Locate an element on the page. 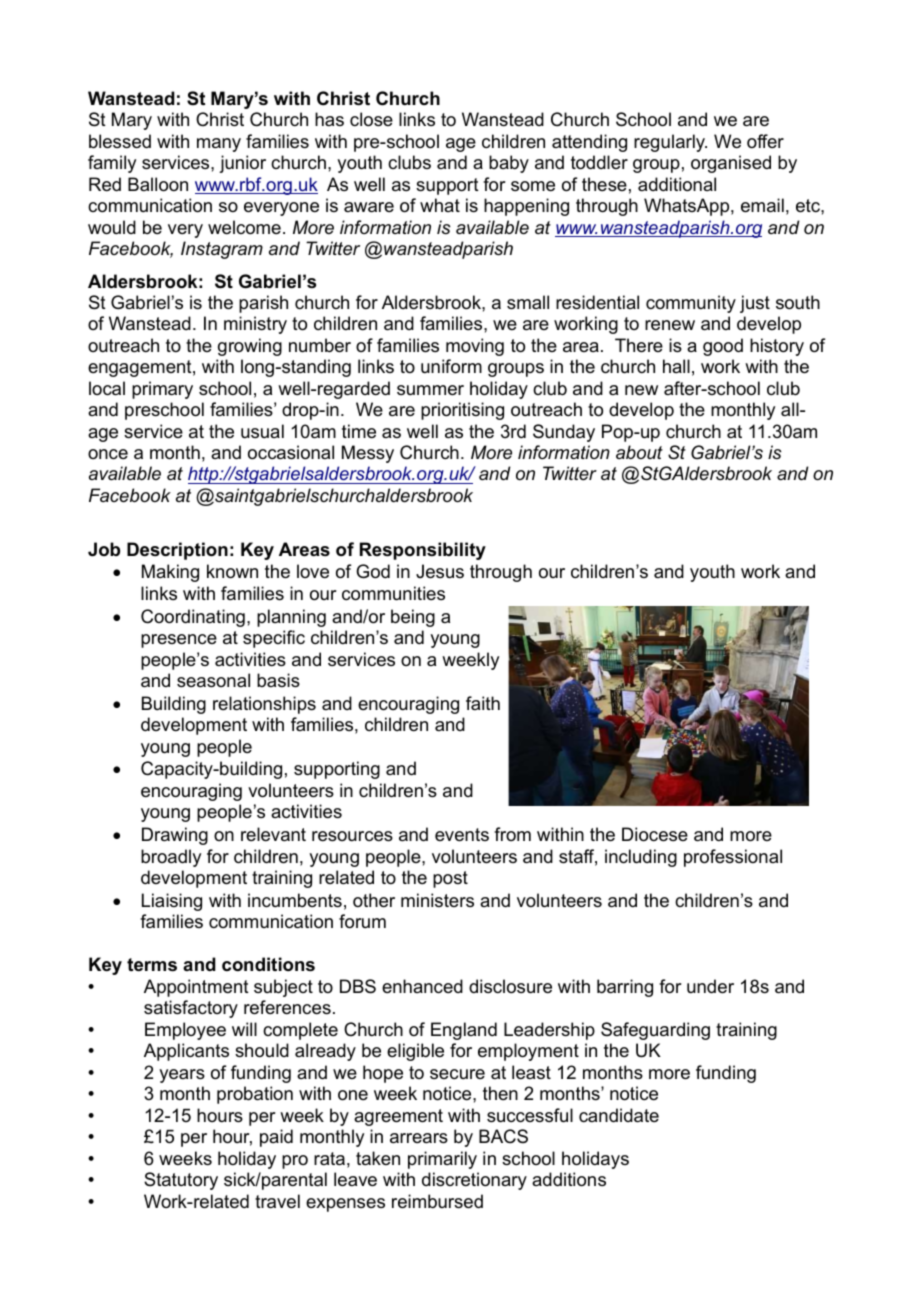 This image has width=924, height=1308. about is located at coordinates (639, 452).
